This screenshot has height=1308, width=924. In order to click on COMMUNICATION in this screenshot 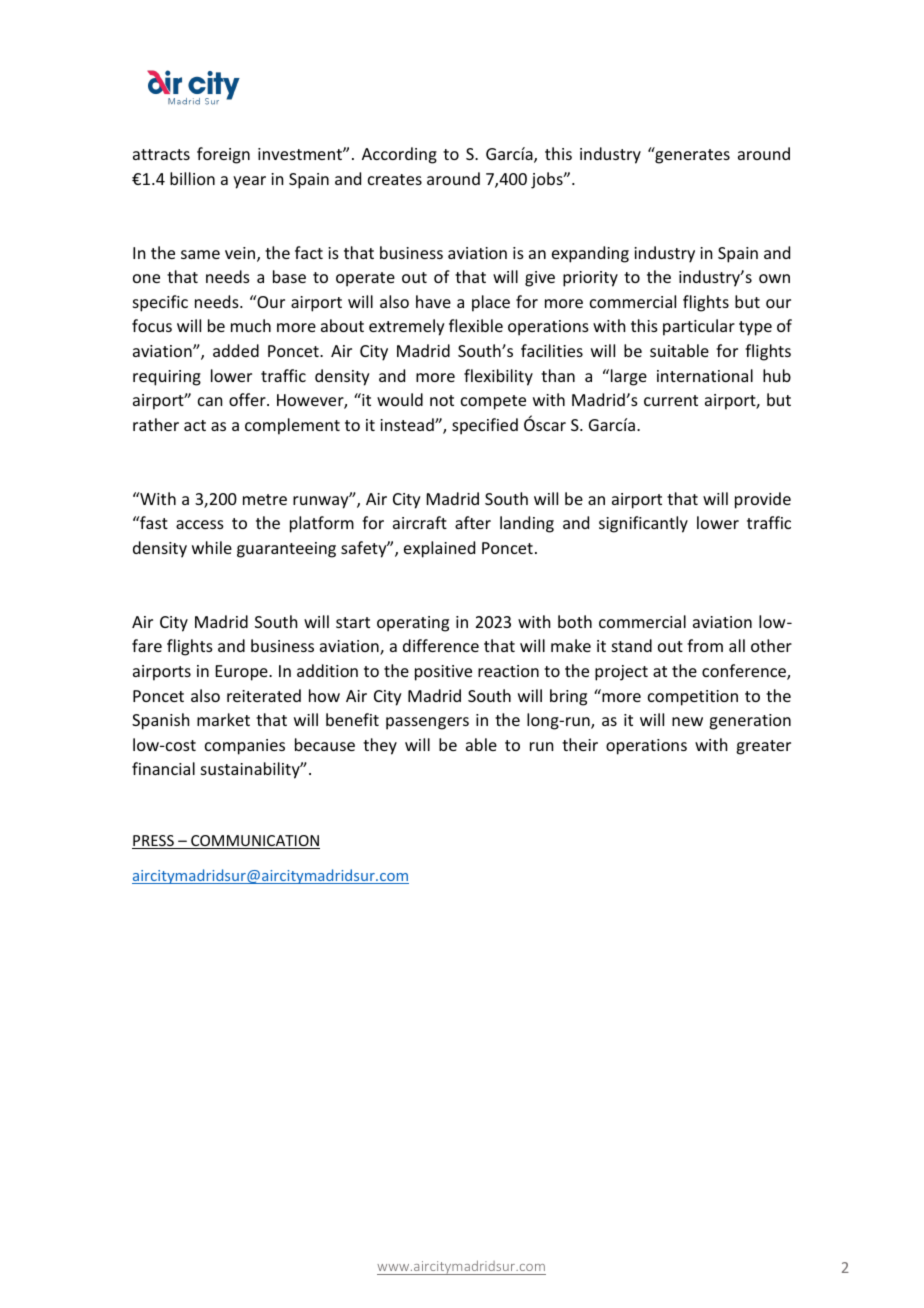, I will do `click(254, 842)`.
